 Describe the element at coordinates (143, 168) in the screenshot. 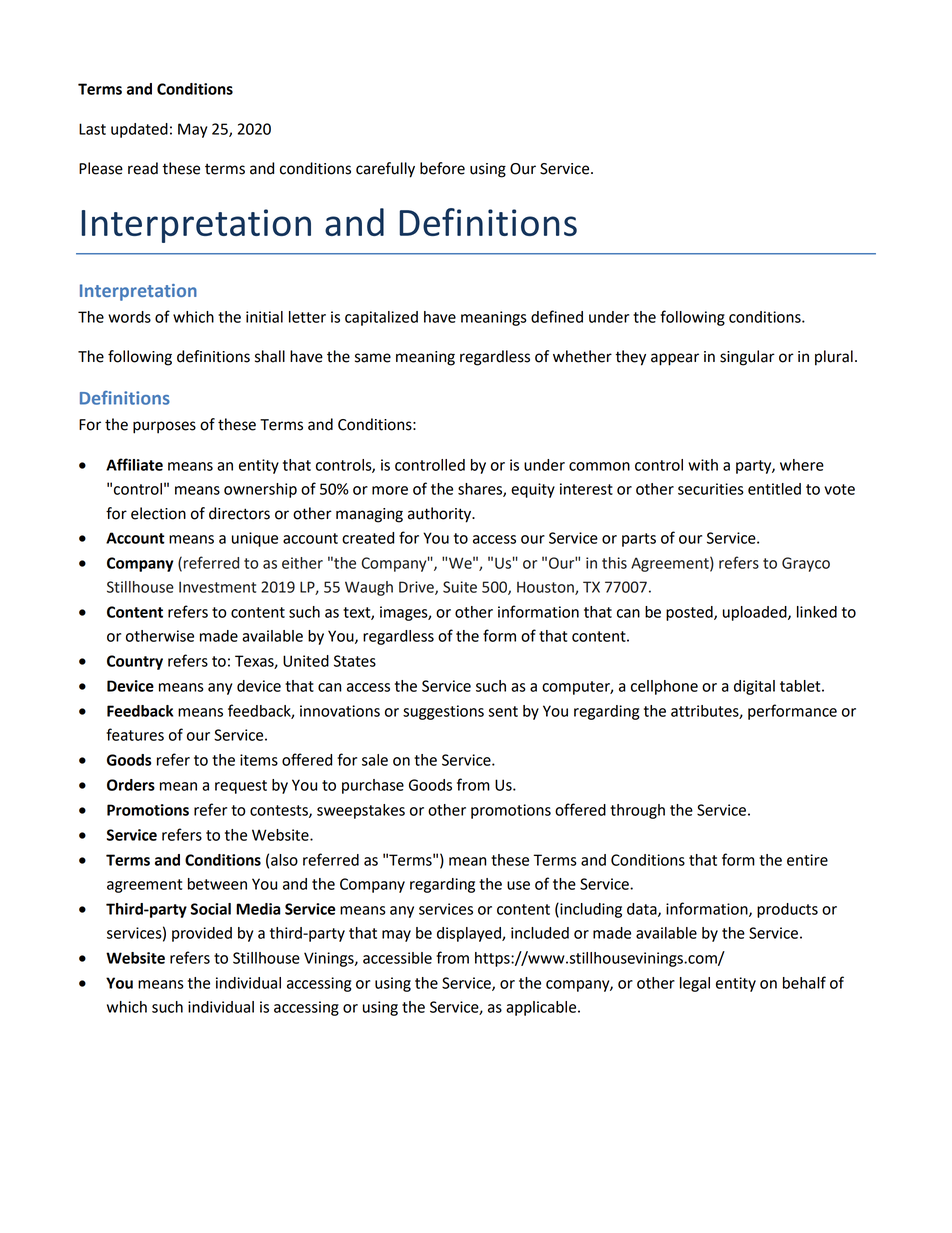

I see `read` at that location.
